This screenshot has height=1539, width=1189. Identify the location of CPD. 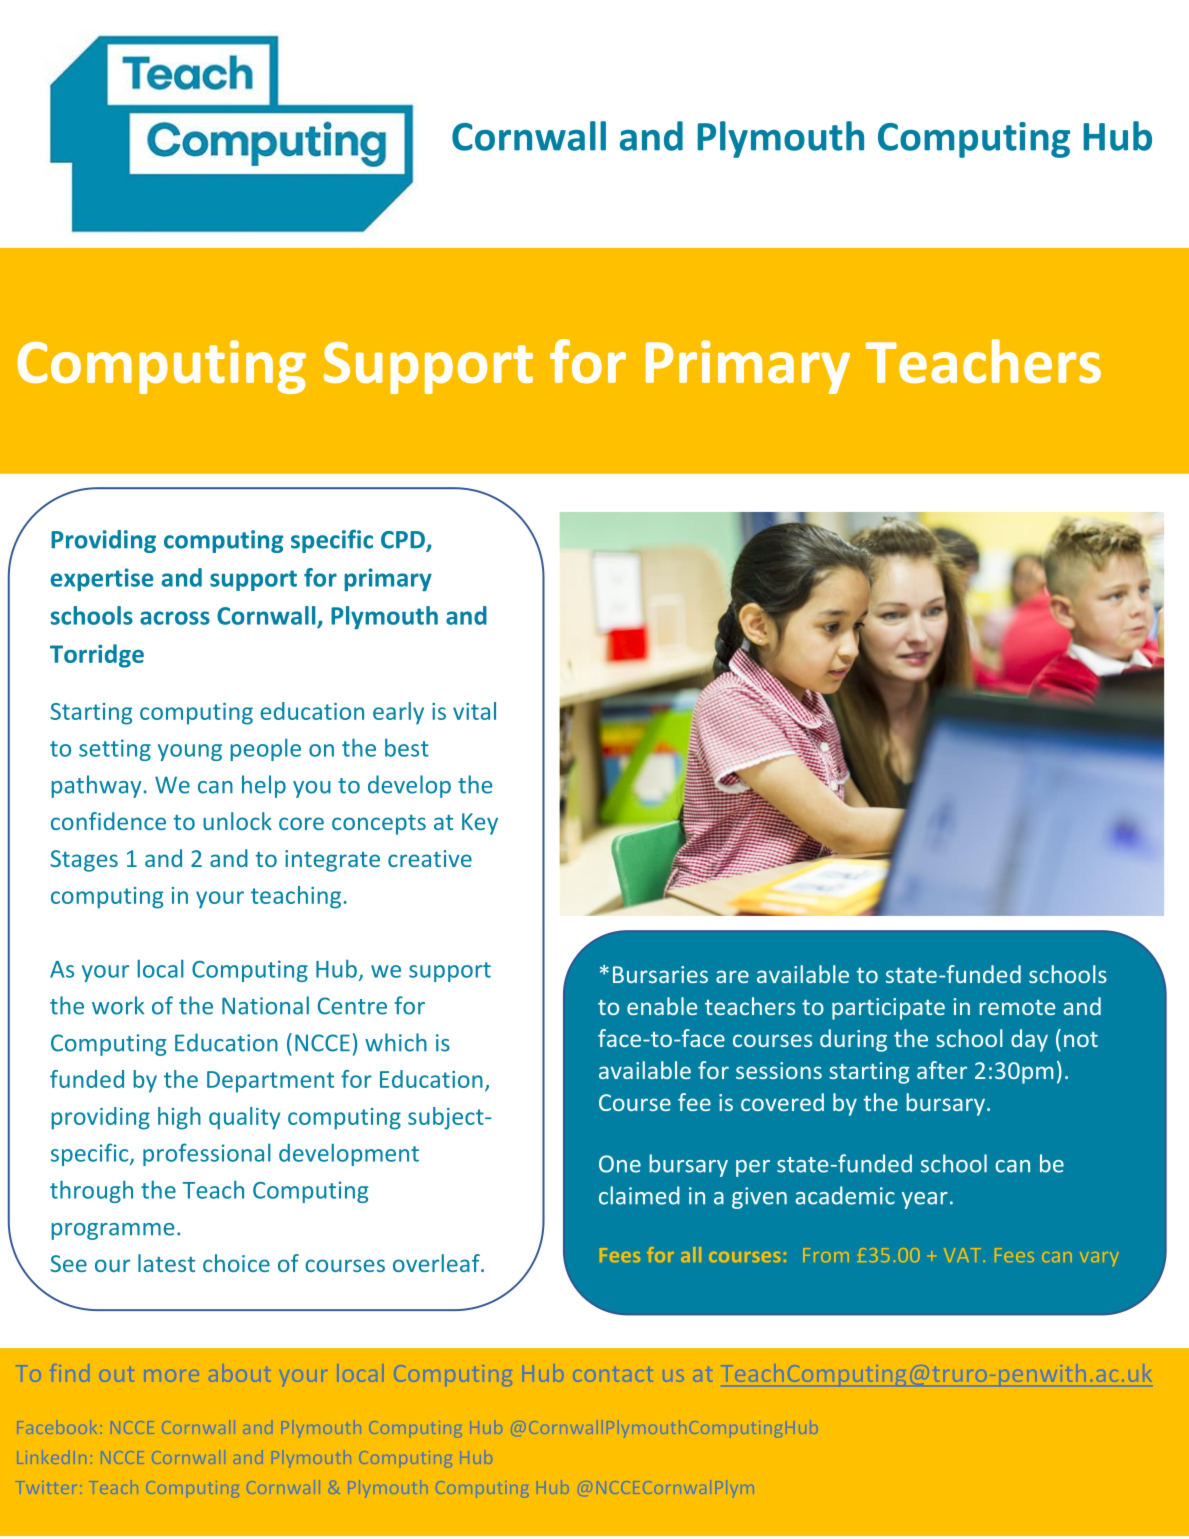
(404, 541).
